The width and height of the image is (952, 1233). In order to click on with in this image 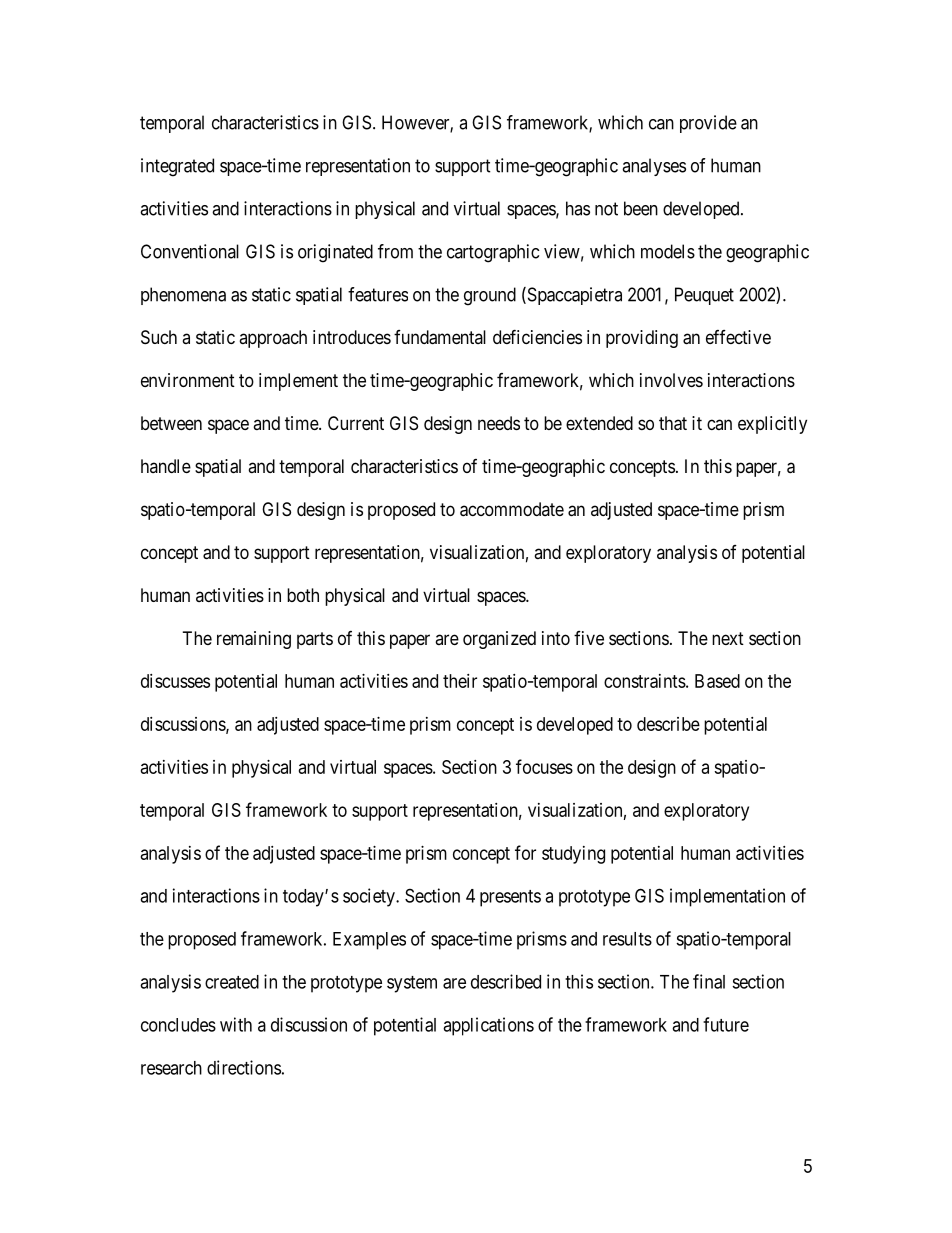, I will do `click(236, 1024)`.
